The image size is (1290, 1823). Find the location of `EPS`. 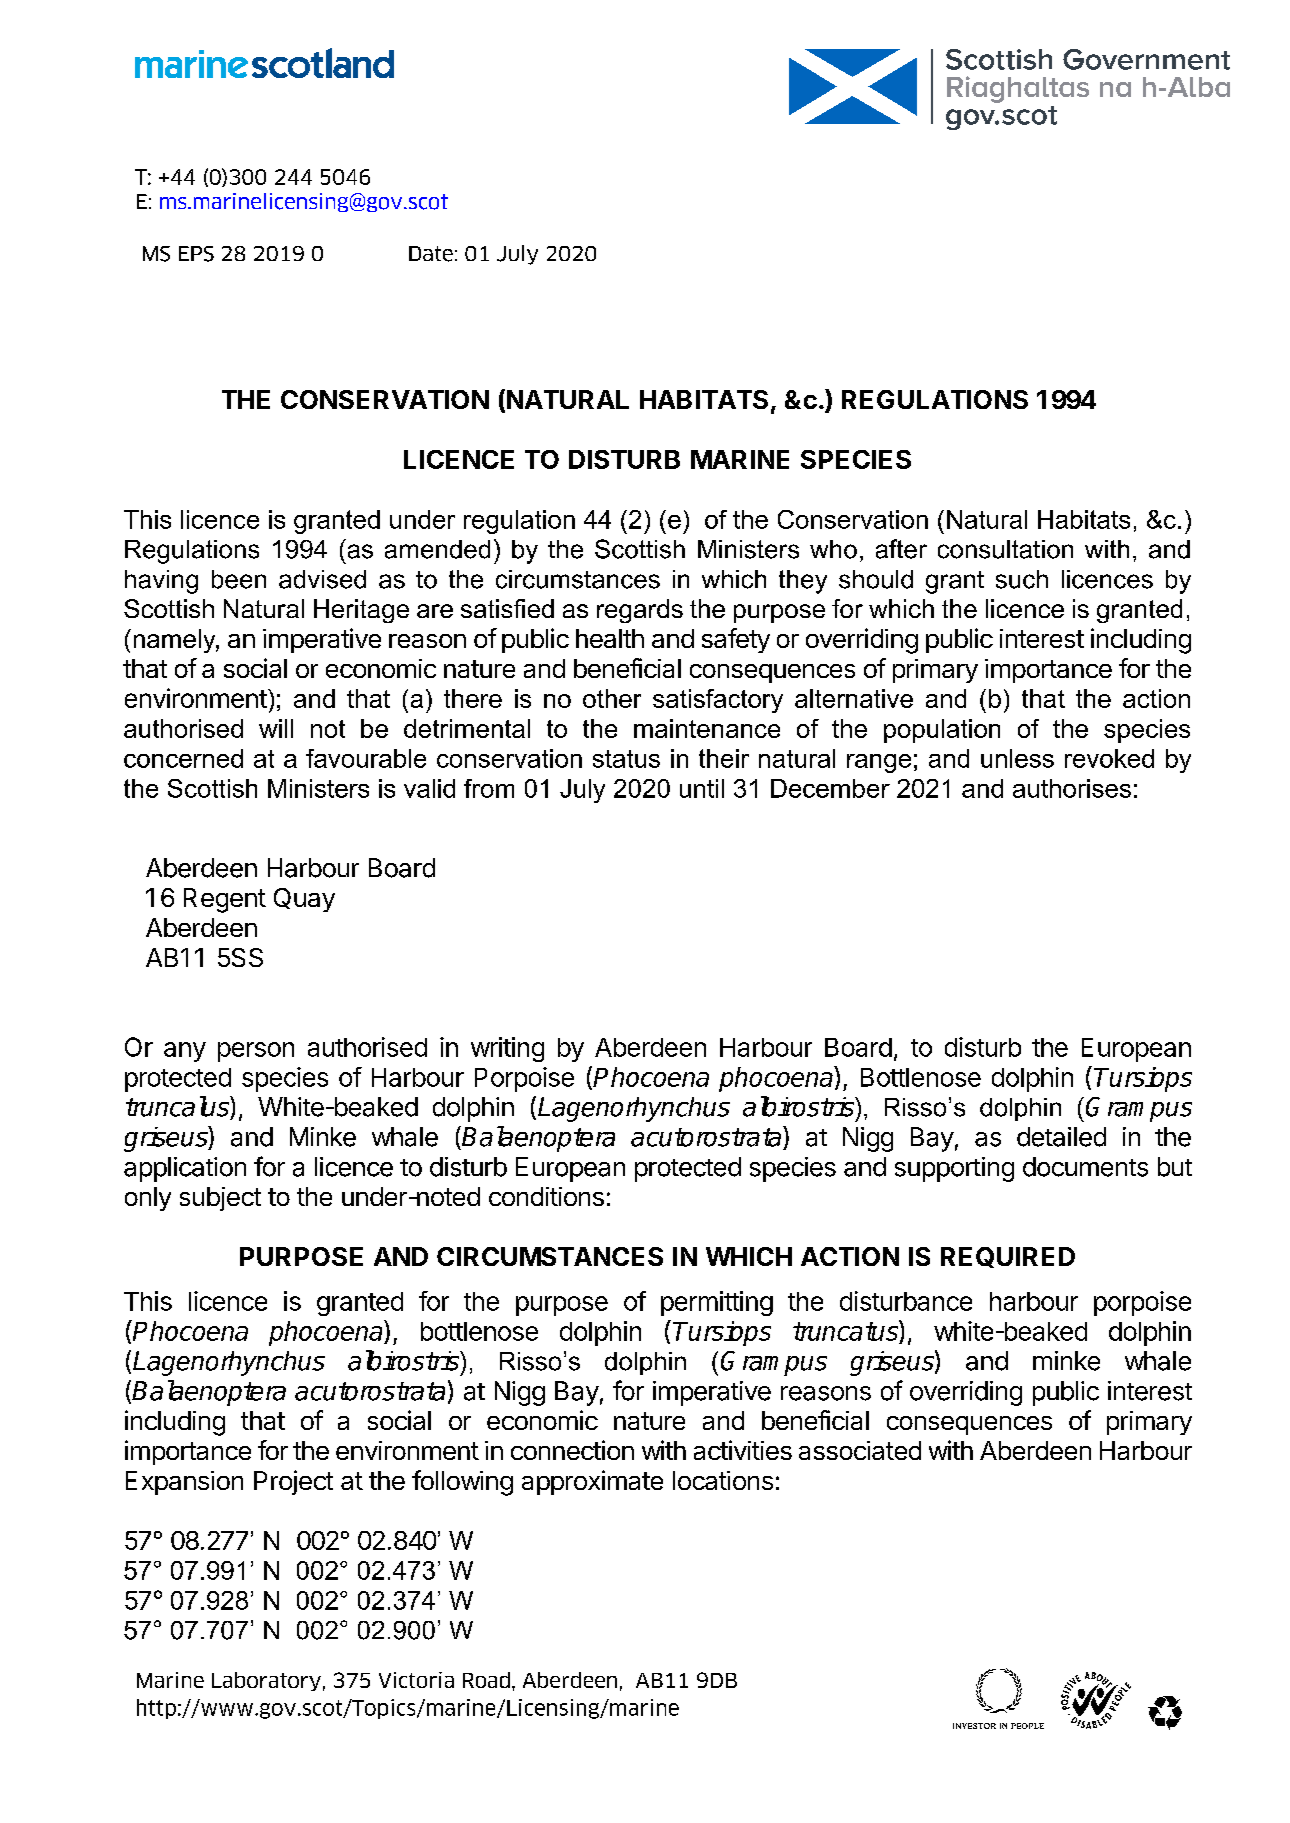

EPS is located at coordinates (196, 254).
